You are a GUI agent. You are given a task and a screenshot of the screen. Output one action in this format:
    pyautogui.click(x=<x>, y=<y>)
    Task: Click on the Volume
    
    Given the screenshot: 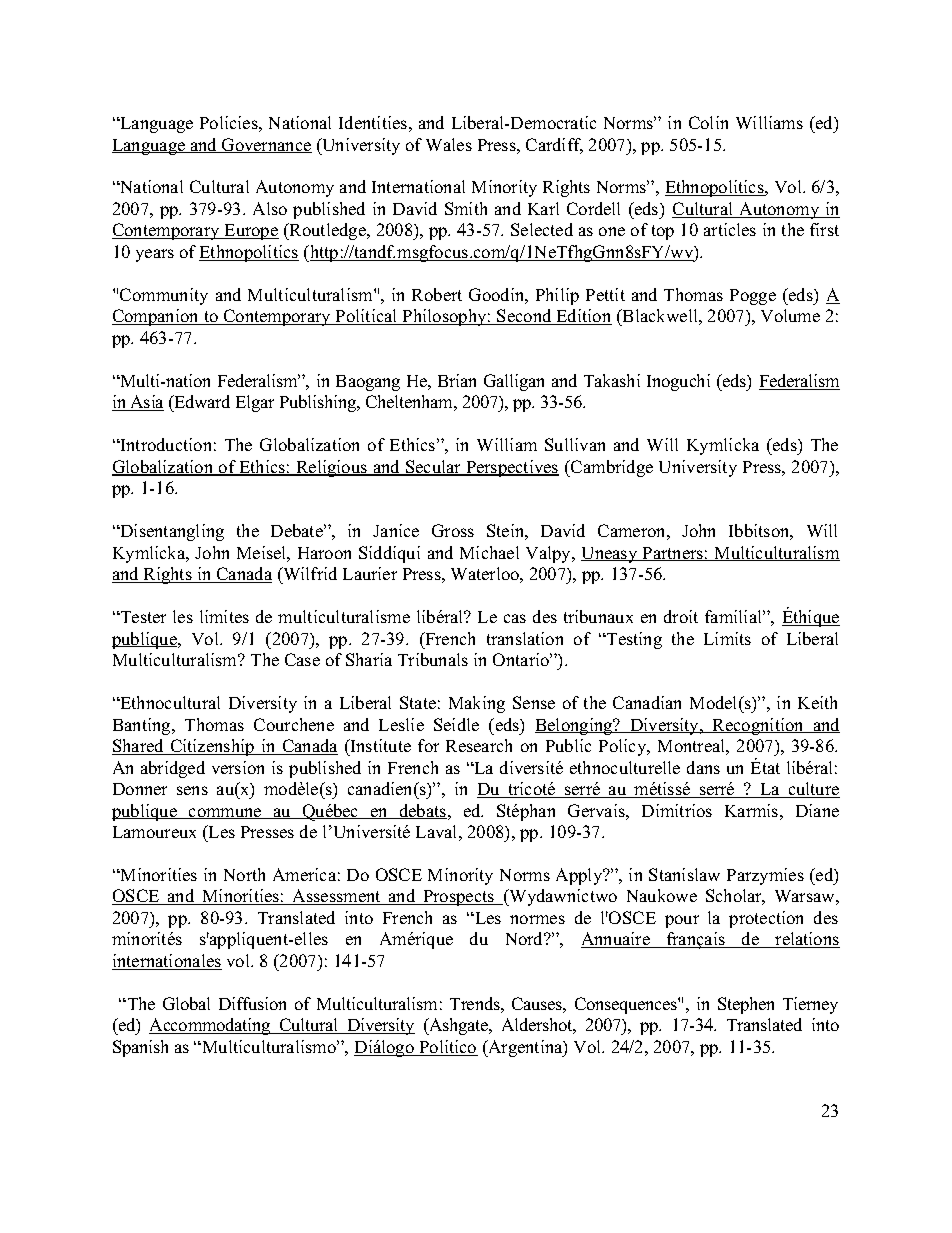 What is the action you would take?
    pyautogui.click(x=790, y=315)
